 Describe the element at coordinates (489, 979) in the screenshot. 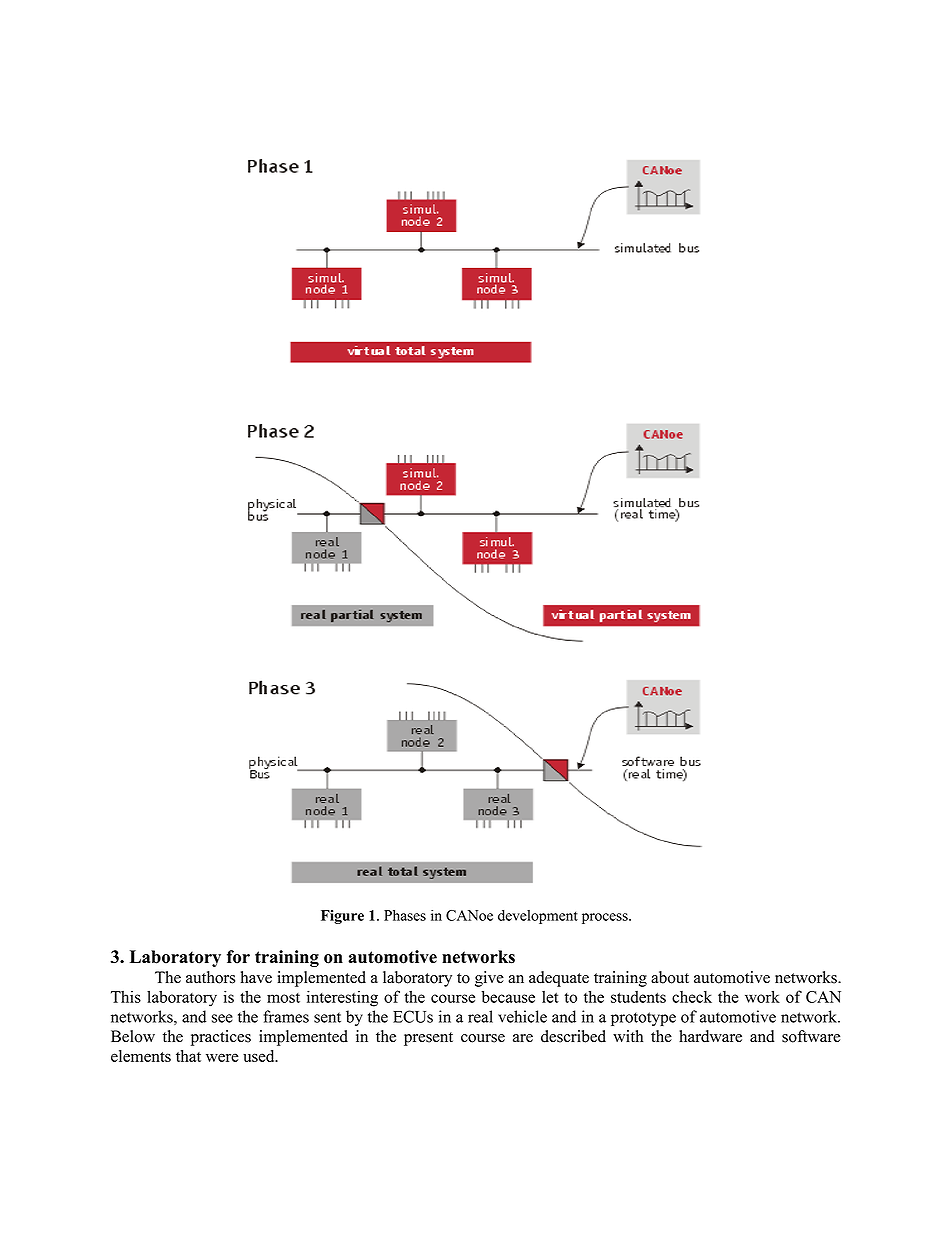

I see `give` at that location.
